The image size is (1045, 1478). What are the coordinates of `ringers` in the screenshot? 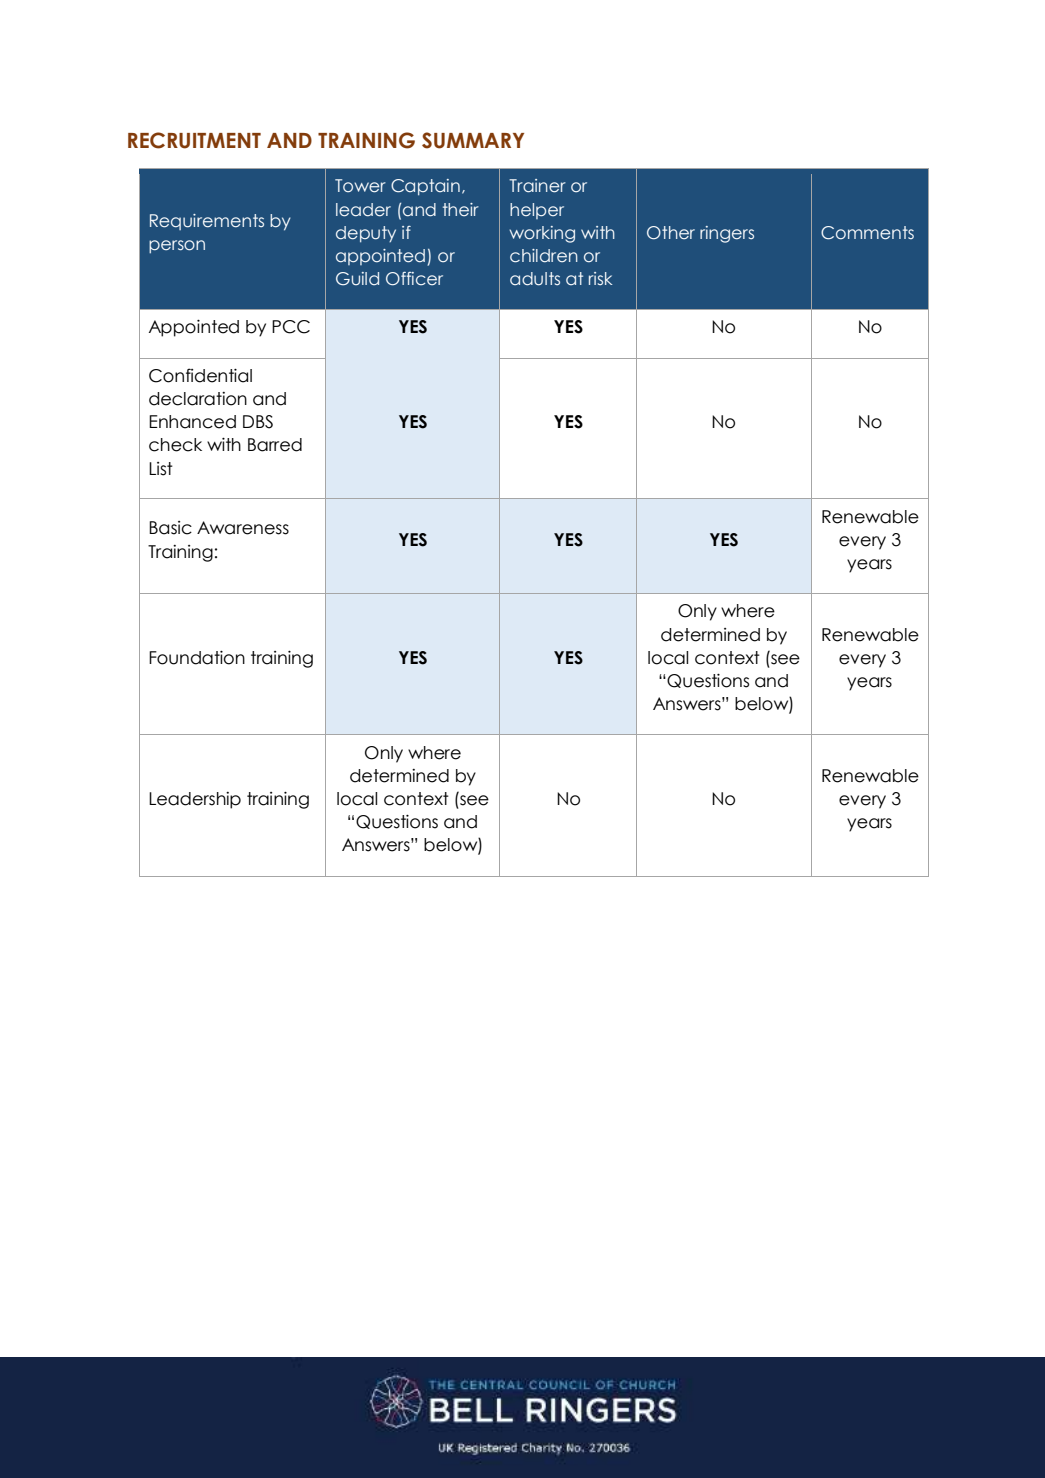 It's located at (727, 234).
